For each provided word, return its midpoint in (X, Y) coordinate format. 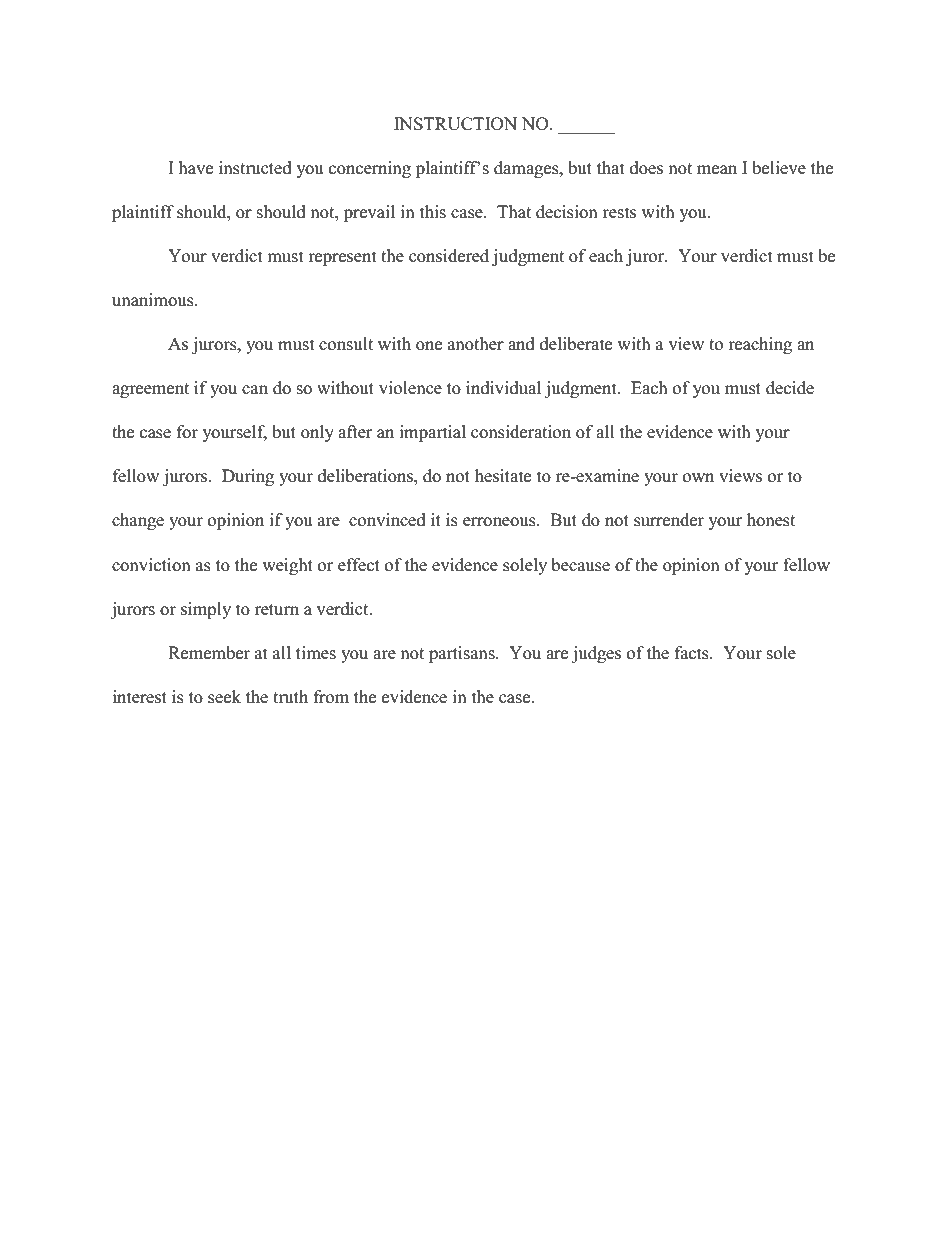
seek (224, 697)
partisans (463, 654)
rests (619, 213)
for (187, 432)
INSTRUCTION (455, 124)
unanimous (154, 300)
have (196, 168)
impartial (432, 433)
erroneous (500, 522)
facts (693, 653)
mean (717, 170)
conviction (151, 565)
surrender (669, 520)
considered (449, 256)
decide (790, 388)
